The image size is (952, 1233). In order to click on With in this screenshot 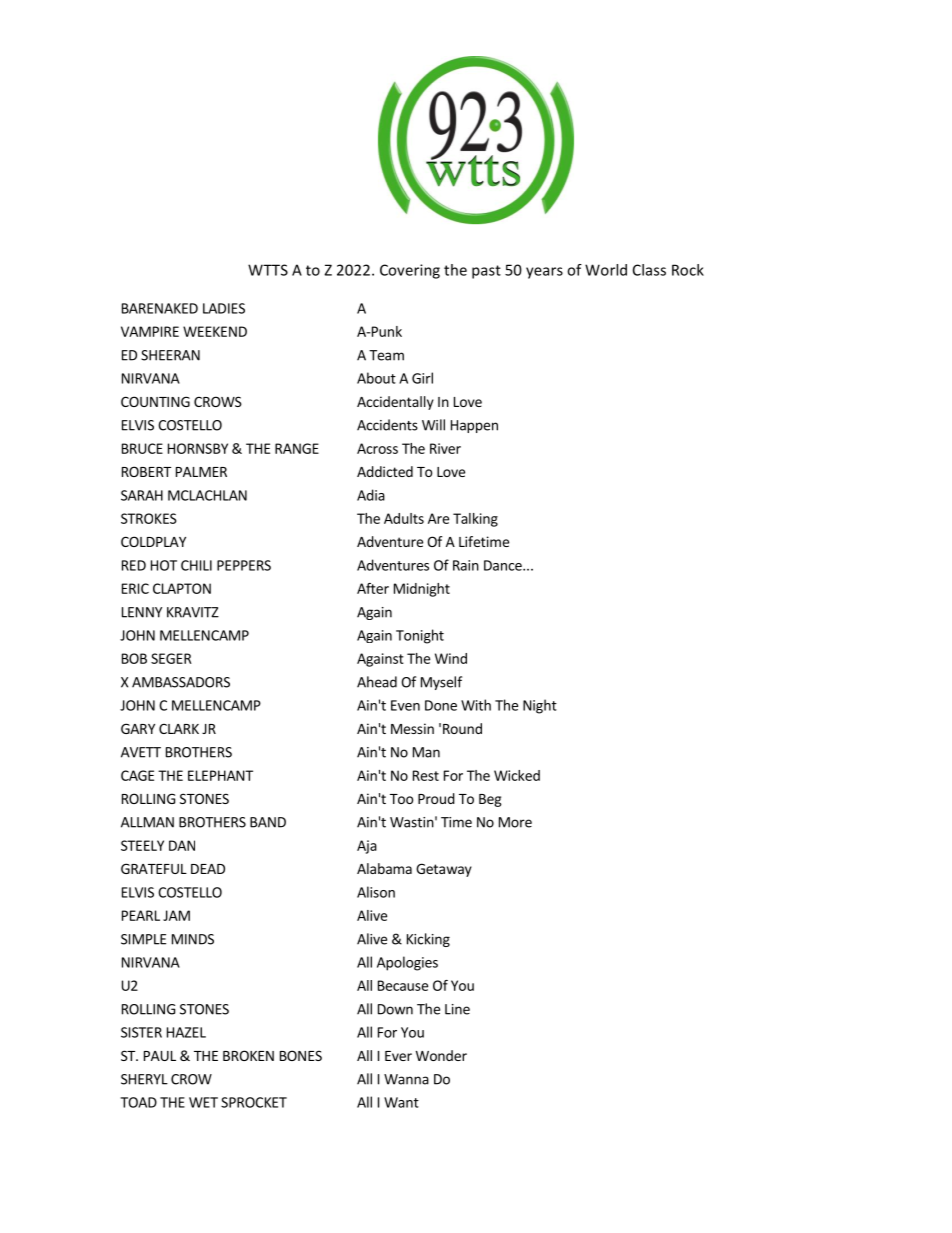, I will do `click(476, 705)`.
